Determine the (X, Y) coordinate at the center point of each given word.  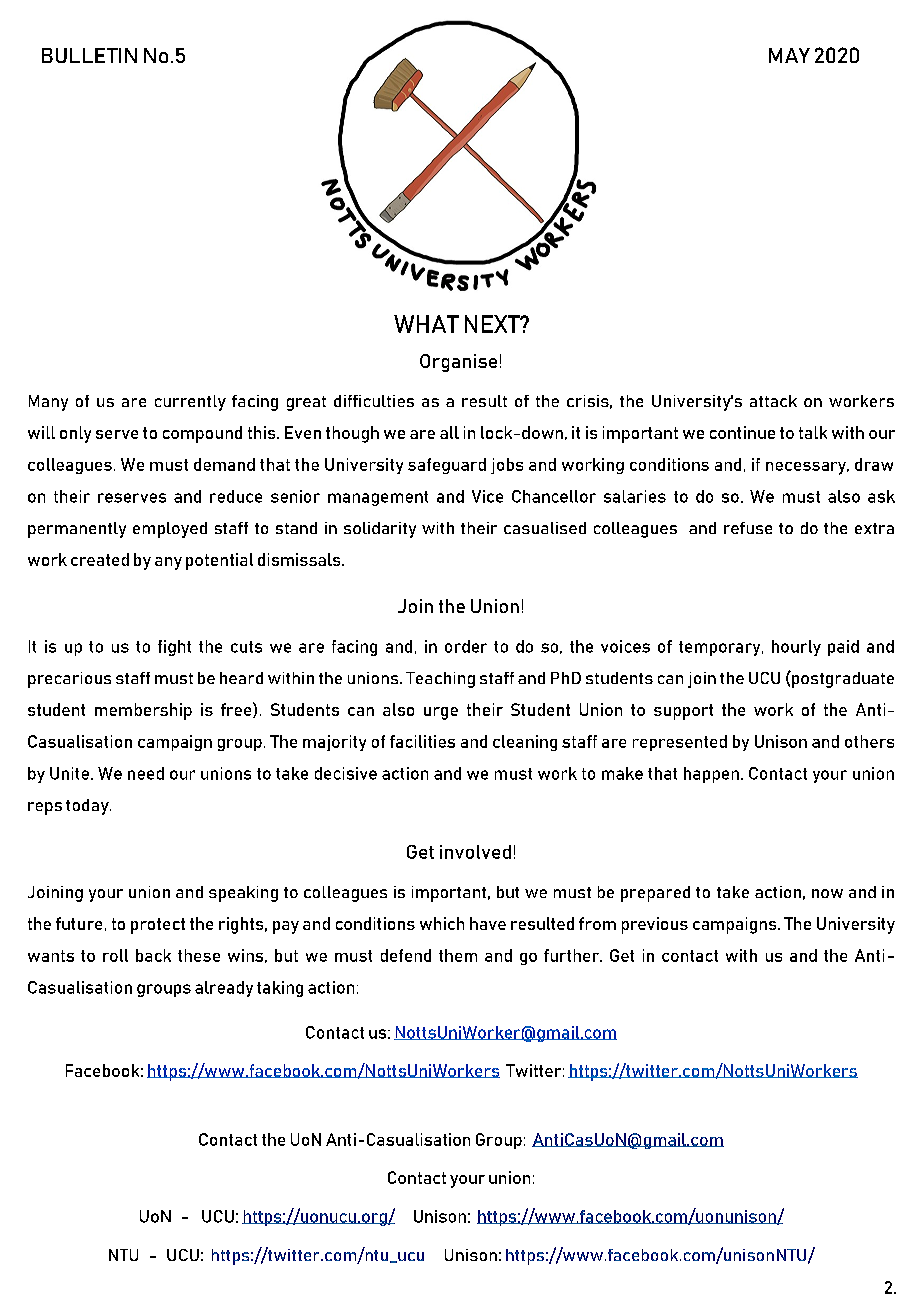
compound (202, 434)
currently (190, 403)
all (449, 432)
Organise (458, 363)
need (146, 773)
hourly (796, 648)
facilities (422, 741)
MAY (789, 55)
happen (711, 775)
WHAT (426, 324)
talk (813, 432)
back (153, 955)
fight (174, 648)
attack (773, 401)
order (466, 646)
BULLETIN (89, 55)
